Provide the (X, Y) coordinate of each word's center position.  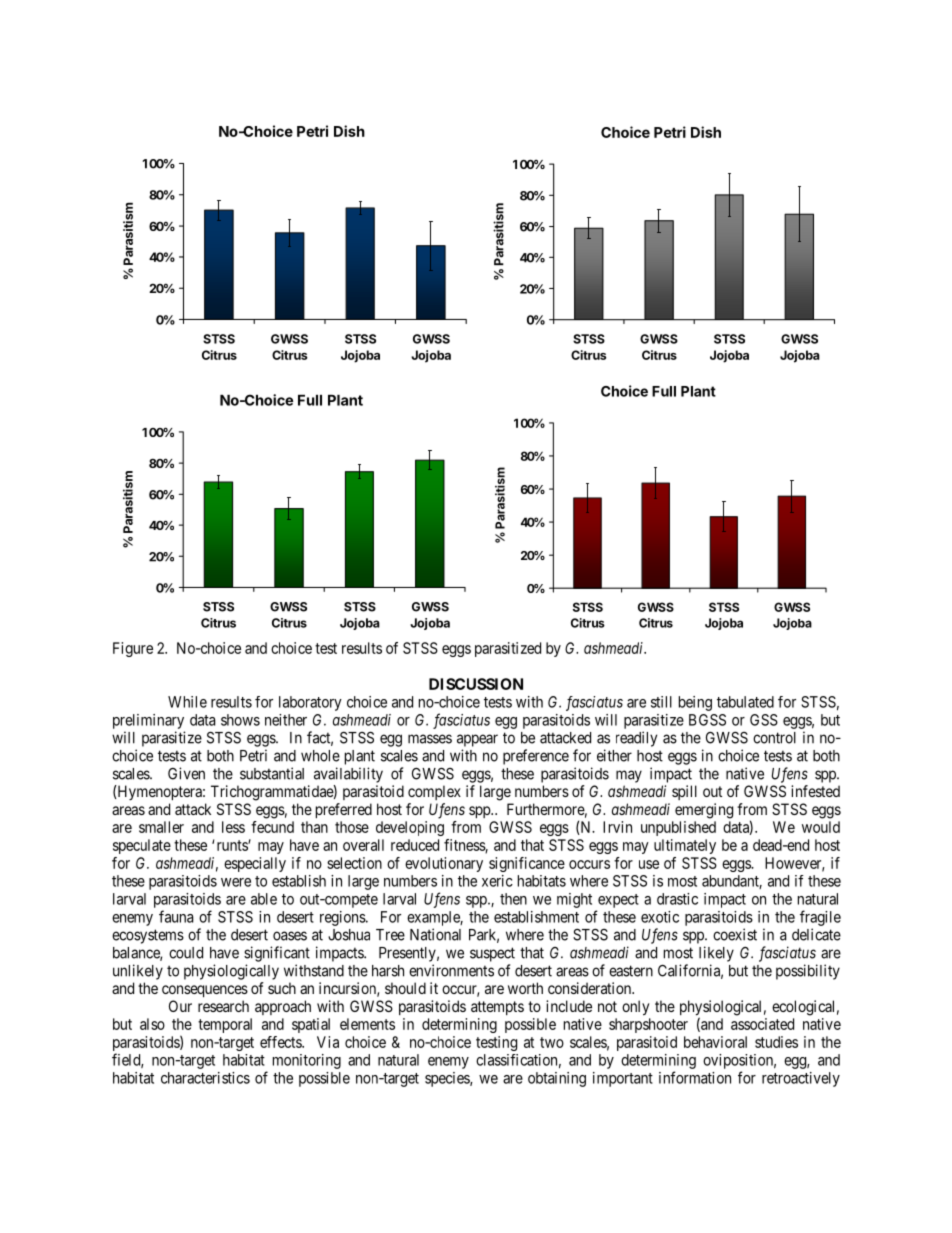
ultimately (685, 846)
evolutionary (444, 864)
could (186, 953)
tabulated (745, 702)
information (695, 1077)
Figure (133, 649)
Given (186, 773)
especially (255, 864)
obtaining (557, 1079)
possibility (808, 972)
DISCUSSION (476, 684)
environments (451, 970)
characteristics (205, 1078)
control (774, 738)
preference (536, 757)
